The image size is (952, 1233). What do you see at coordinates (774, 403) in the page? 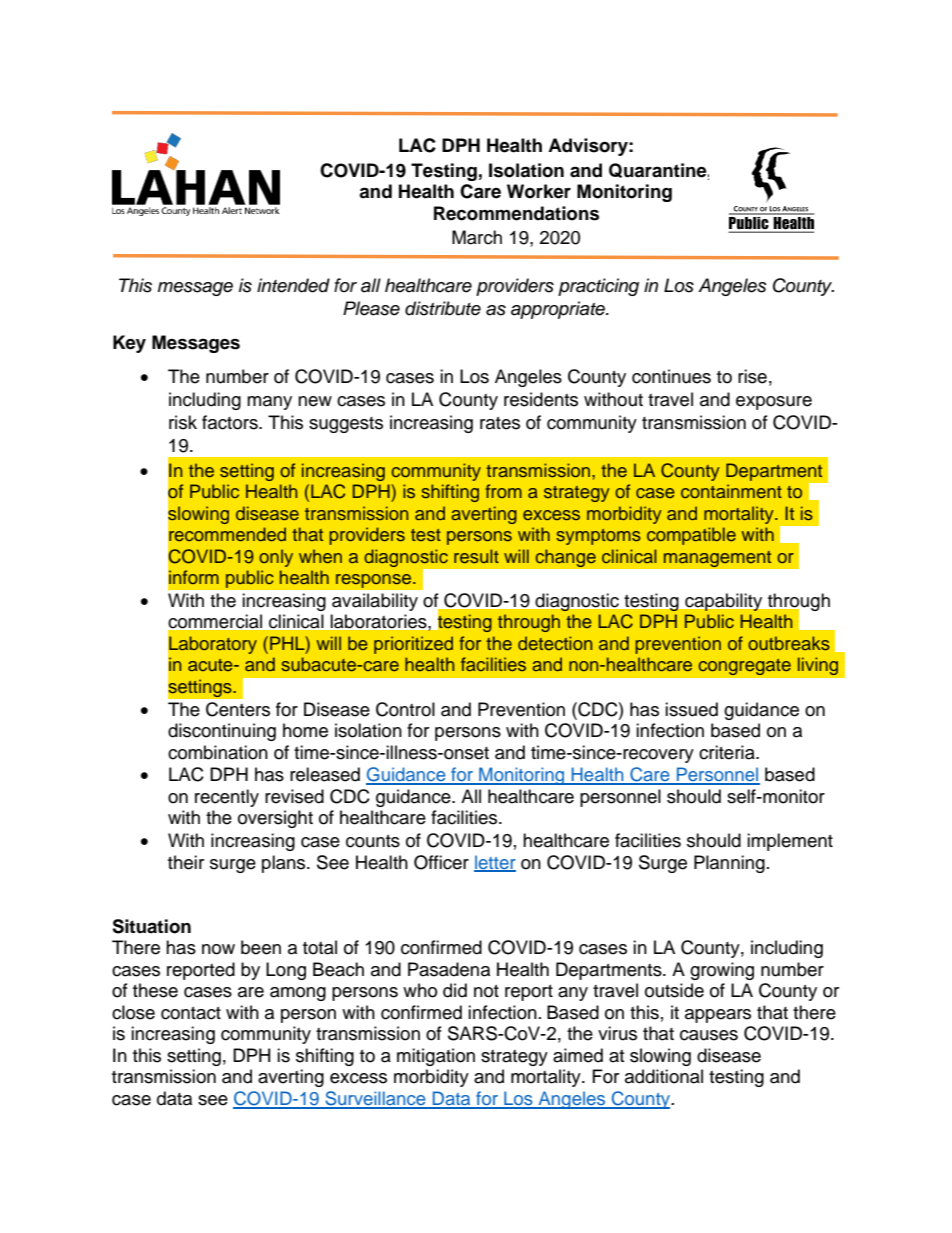
I see `exposure` at bounding box center [774, 403].
